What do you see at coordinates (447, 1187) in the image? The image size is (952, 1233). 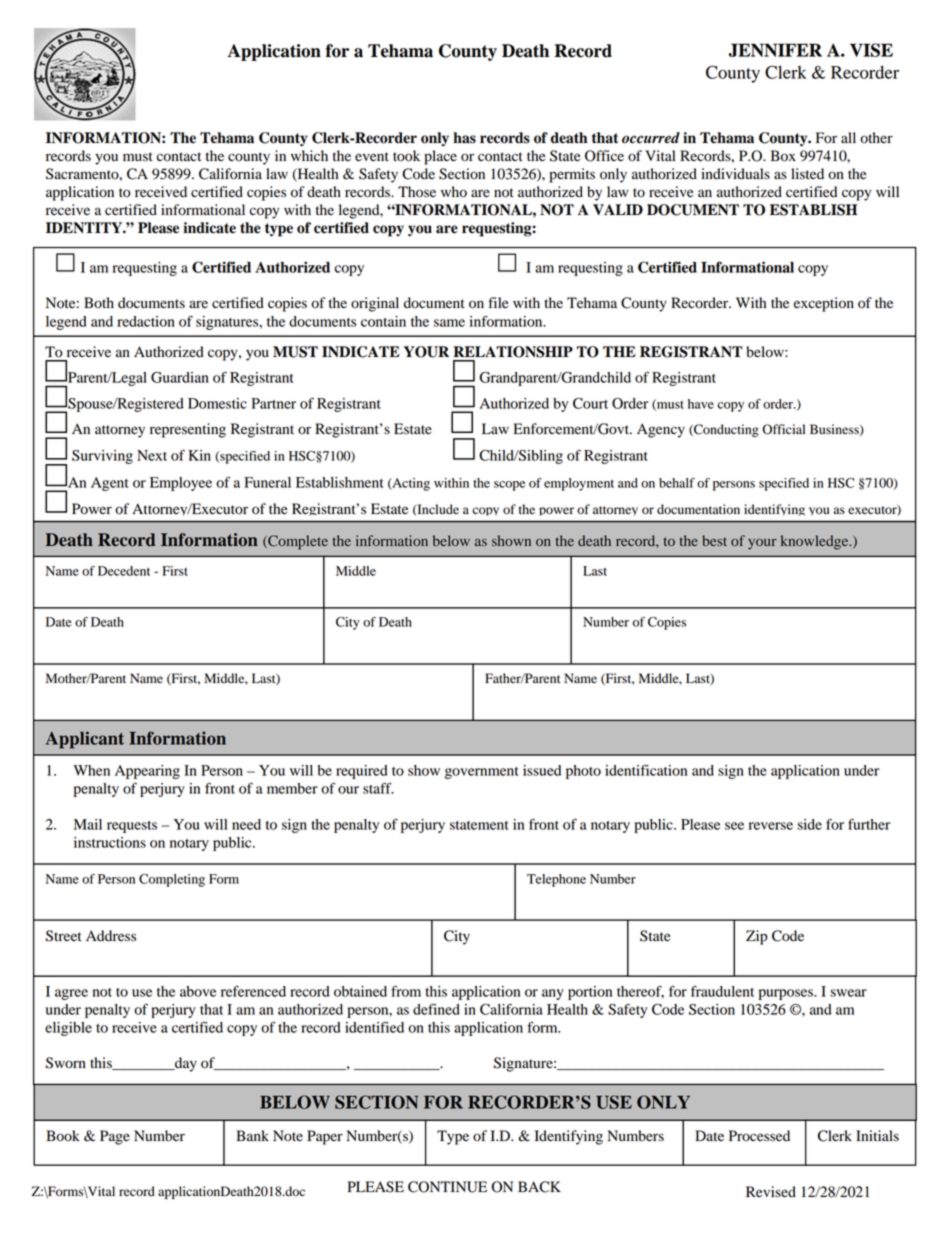 I see `CONTINUE` at bounding box center [447, 1187].
